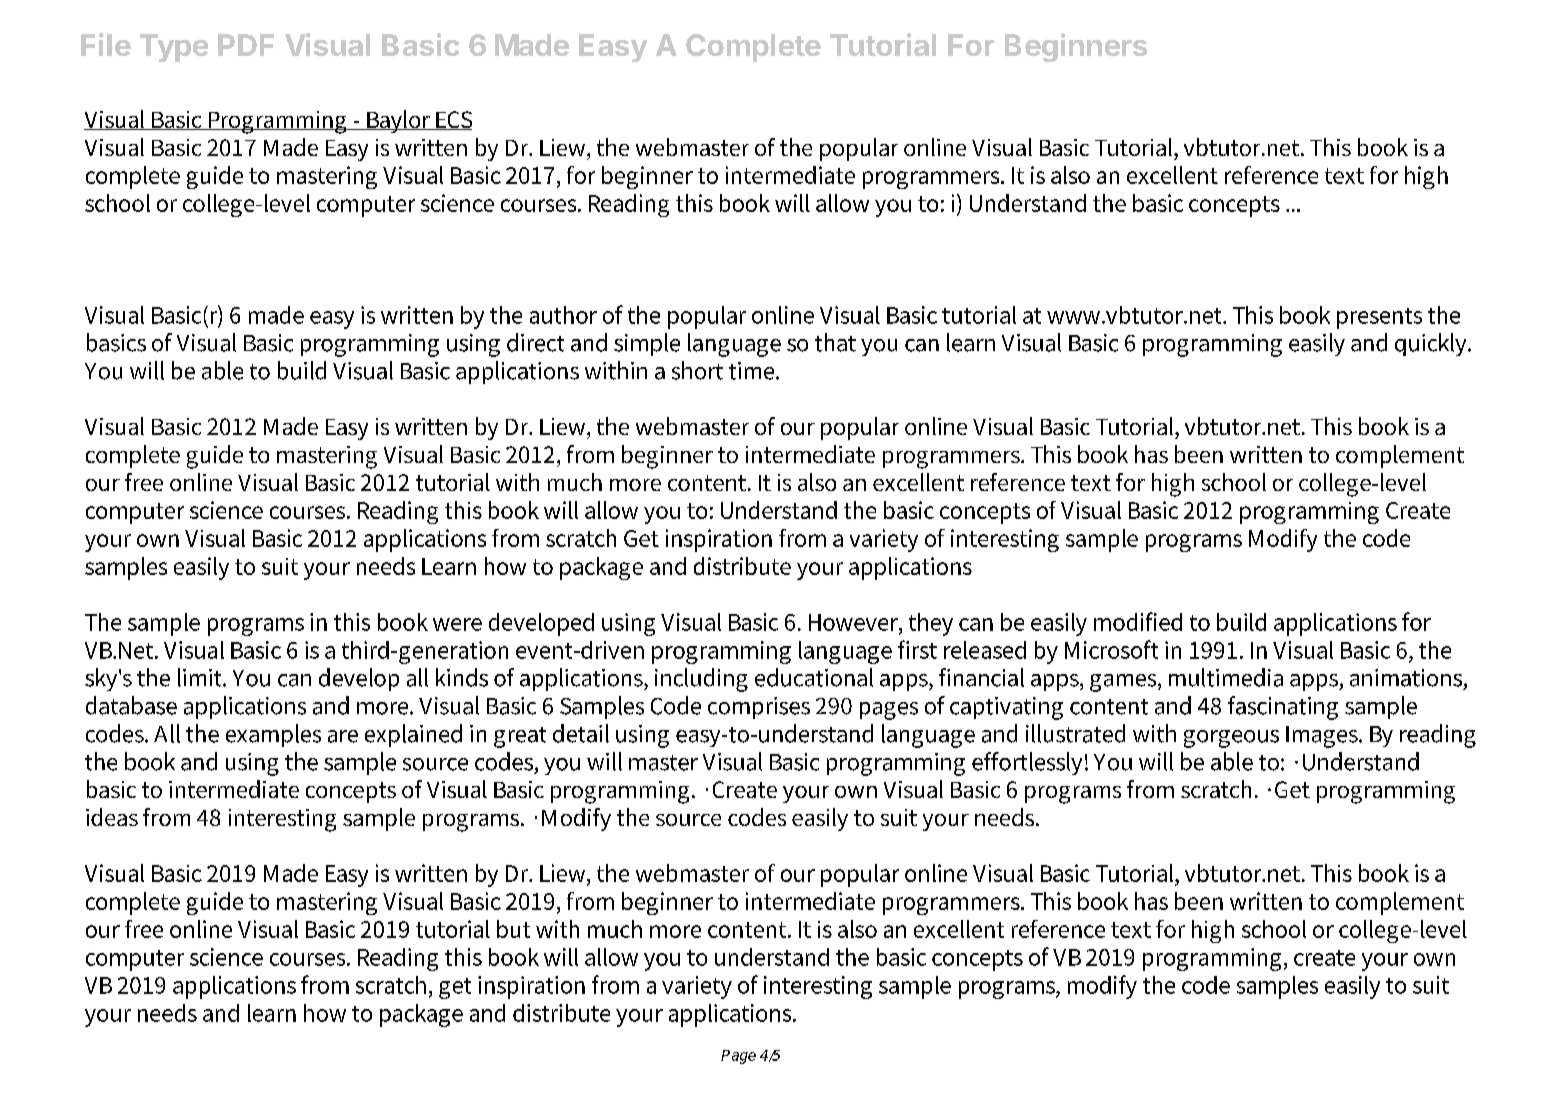 The height and width of the screenshot is (1108, 1567). Describe the element at coordinates (697, 370) in the screenshot. I see `short` at that location.
